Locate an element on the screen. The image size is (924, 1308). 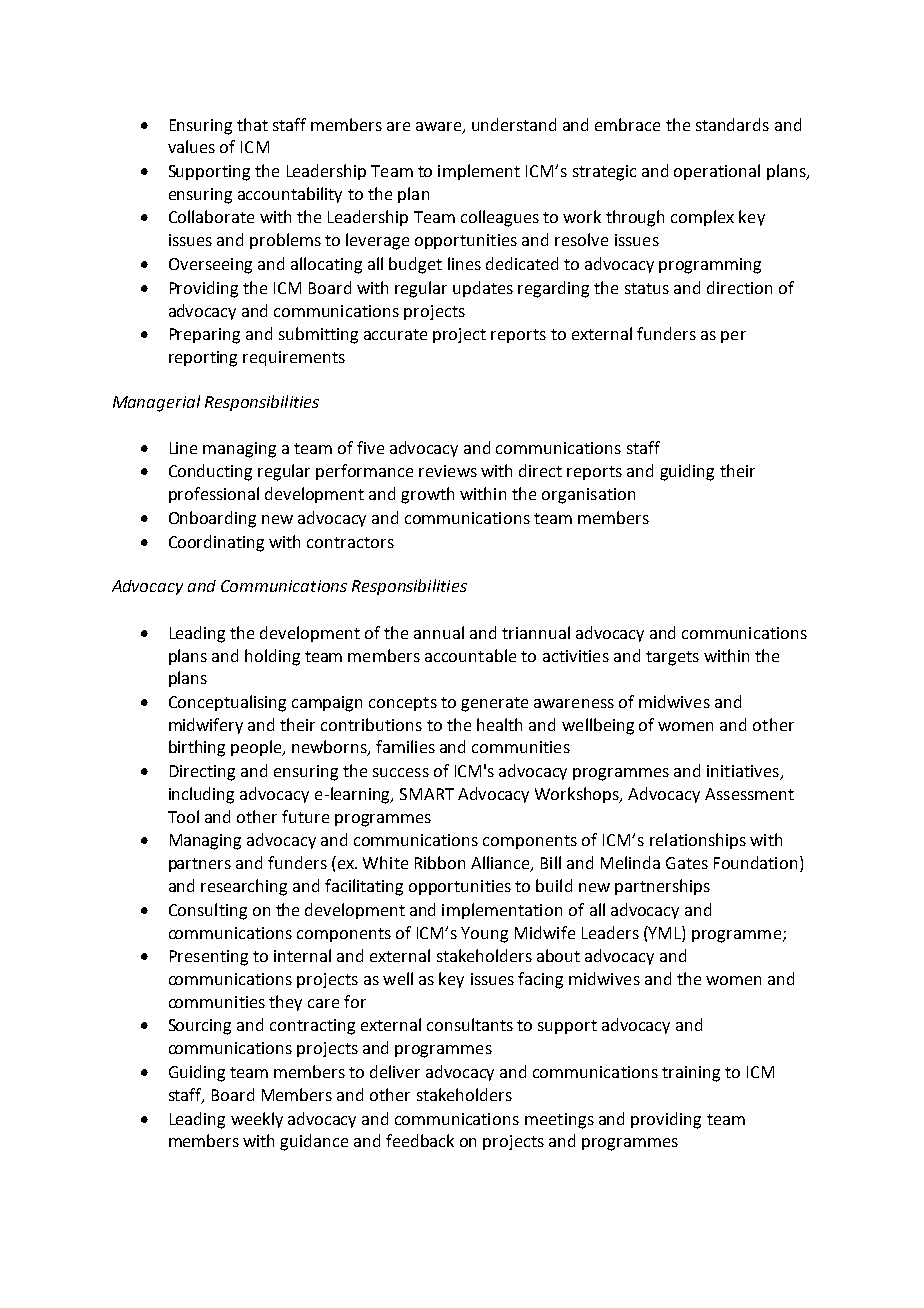
accountable is located at coordinates (470, 655).
